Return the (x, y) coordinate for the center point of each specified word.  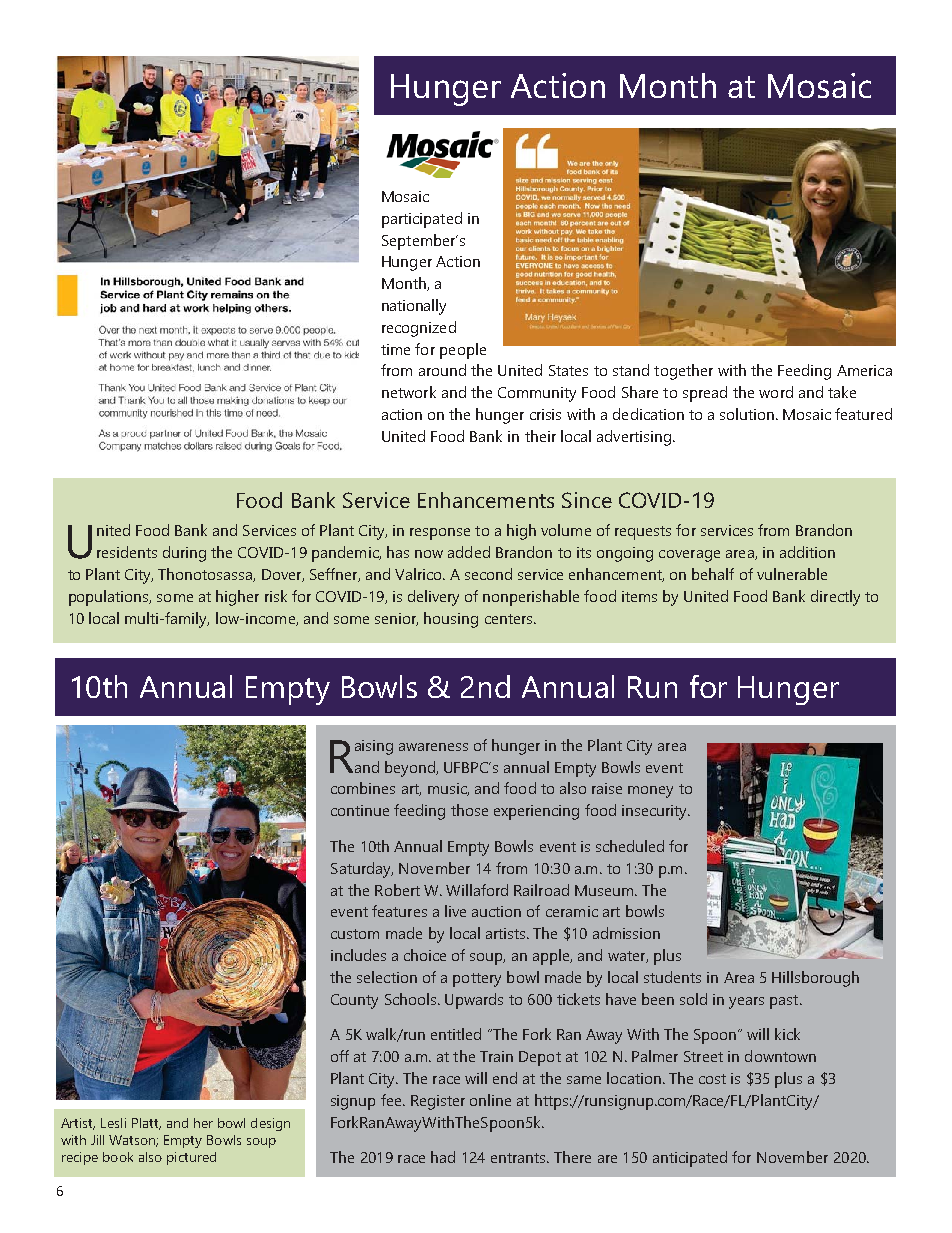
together (683, 372)
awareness (433, 747)
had (443, 1157)
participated (422, 220)
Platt (146, 1124)
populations (110, 598)
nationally (414, 307)
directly (835, 598)
